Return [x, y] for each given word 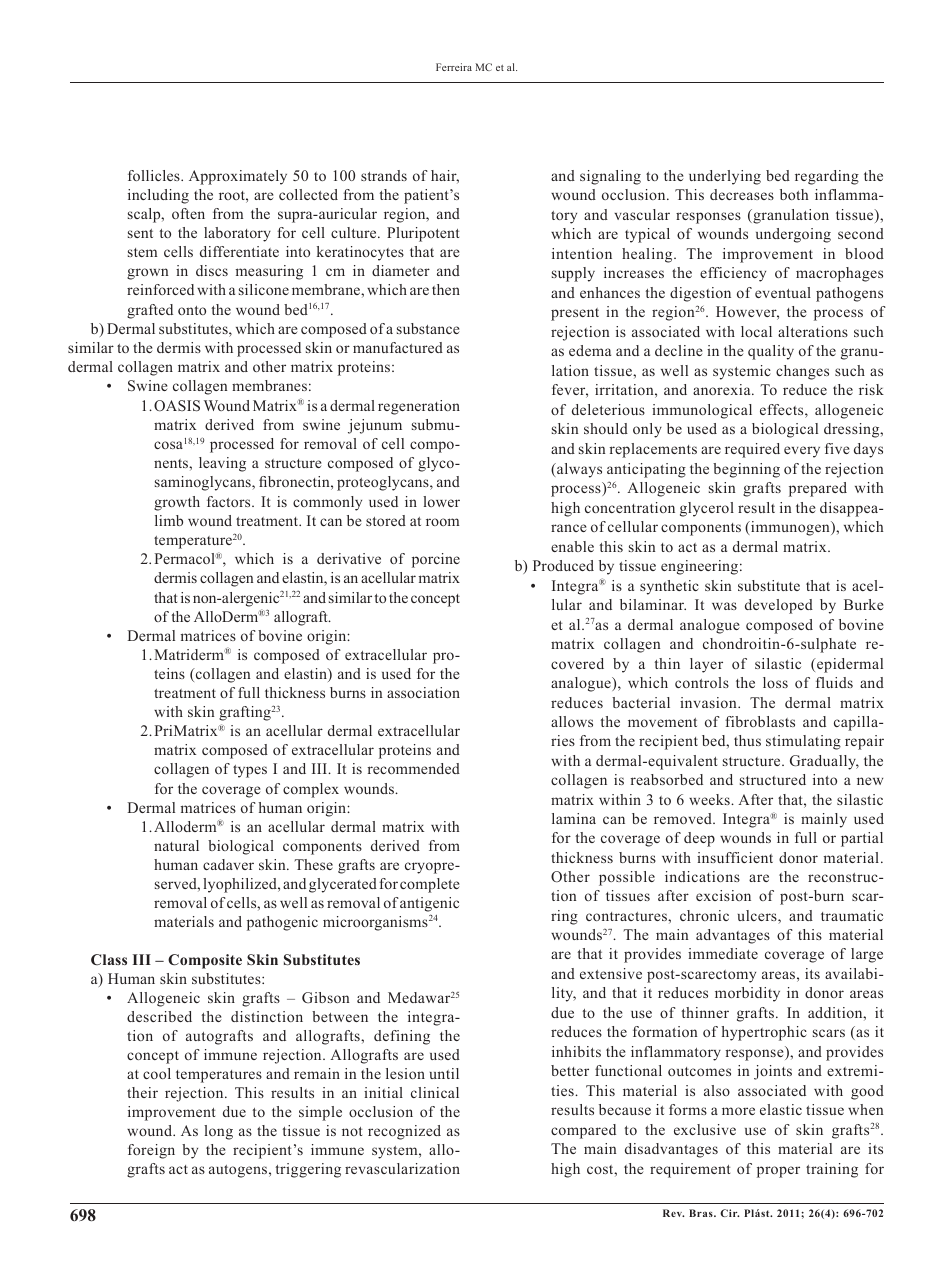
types [250, 771]
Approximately [238, 177]
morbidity [747, 994]
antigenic [429, 904]
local [756, 331]
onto [192, 310]
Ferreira [454, 67]
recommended [413, 768]
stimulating [803, 742]
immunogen [790, 528]
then [446, 289]
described [159, 1016]
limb [169, 520]
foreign [151, 1151]
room [442, 522]
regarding [827, 177]
